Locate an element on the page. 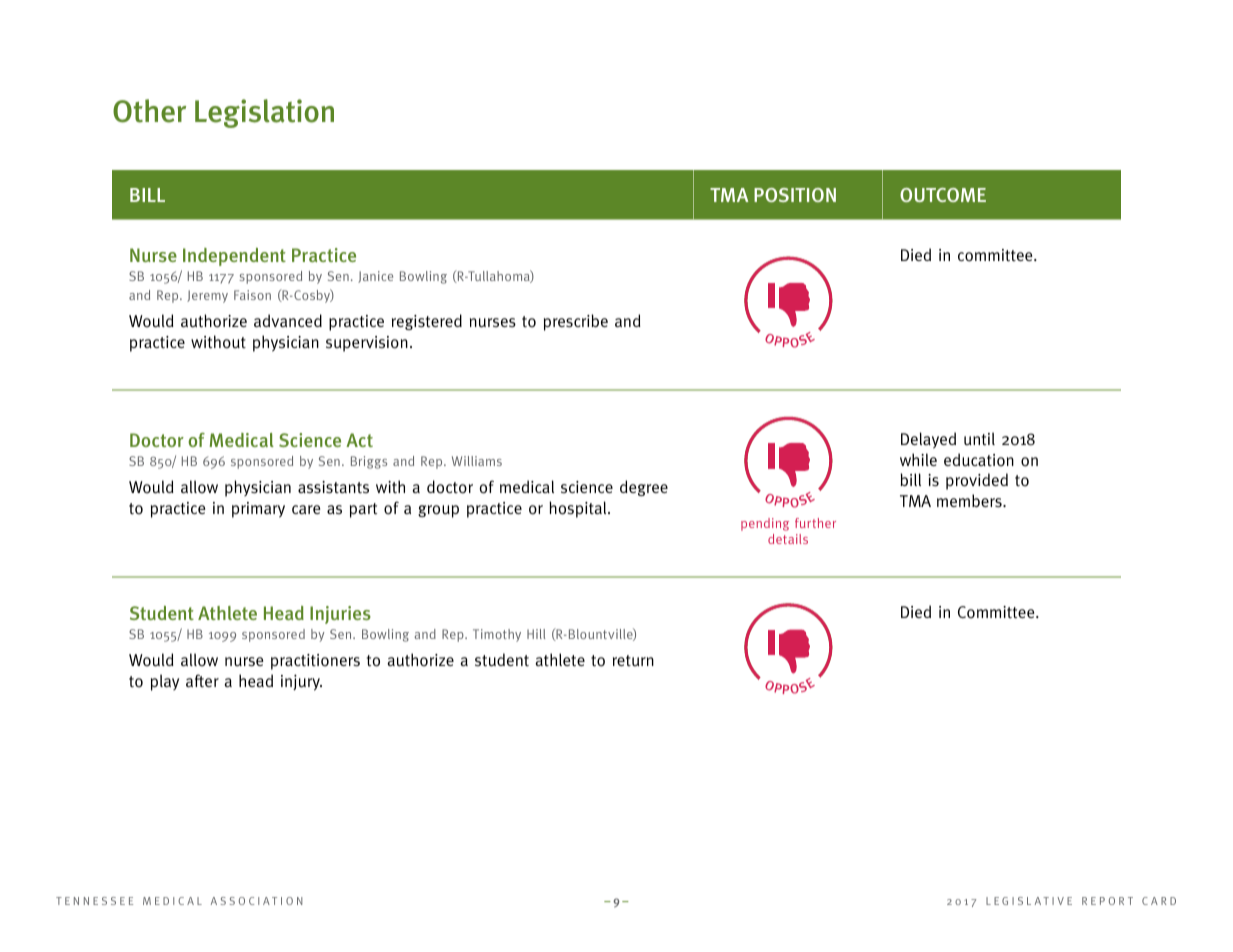 The height and width of the page is (952, 1233). return is located at coordinates (633, 660).
